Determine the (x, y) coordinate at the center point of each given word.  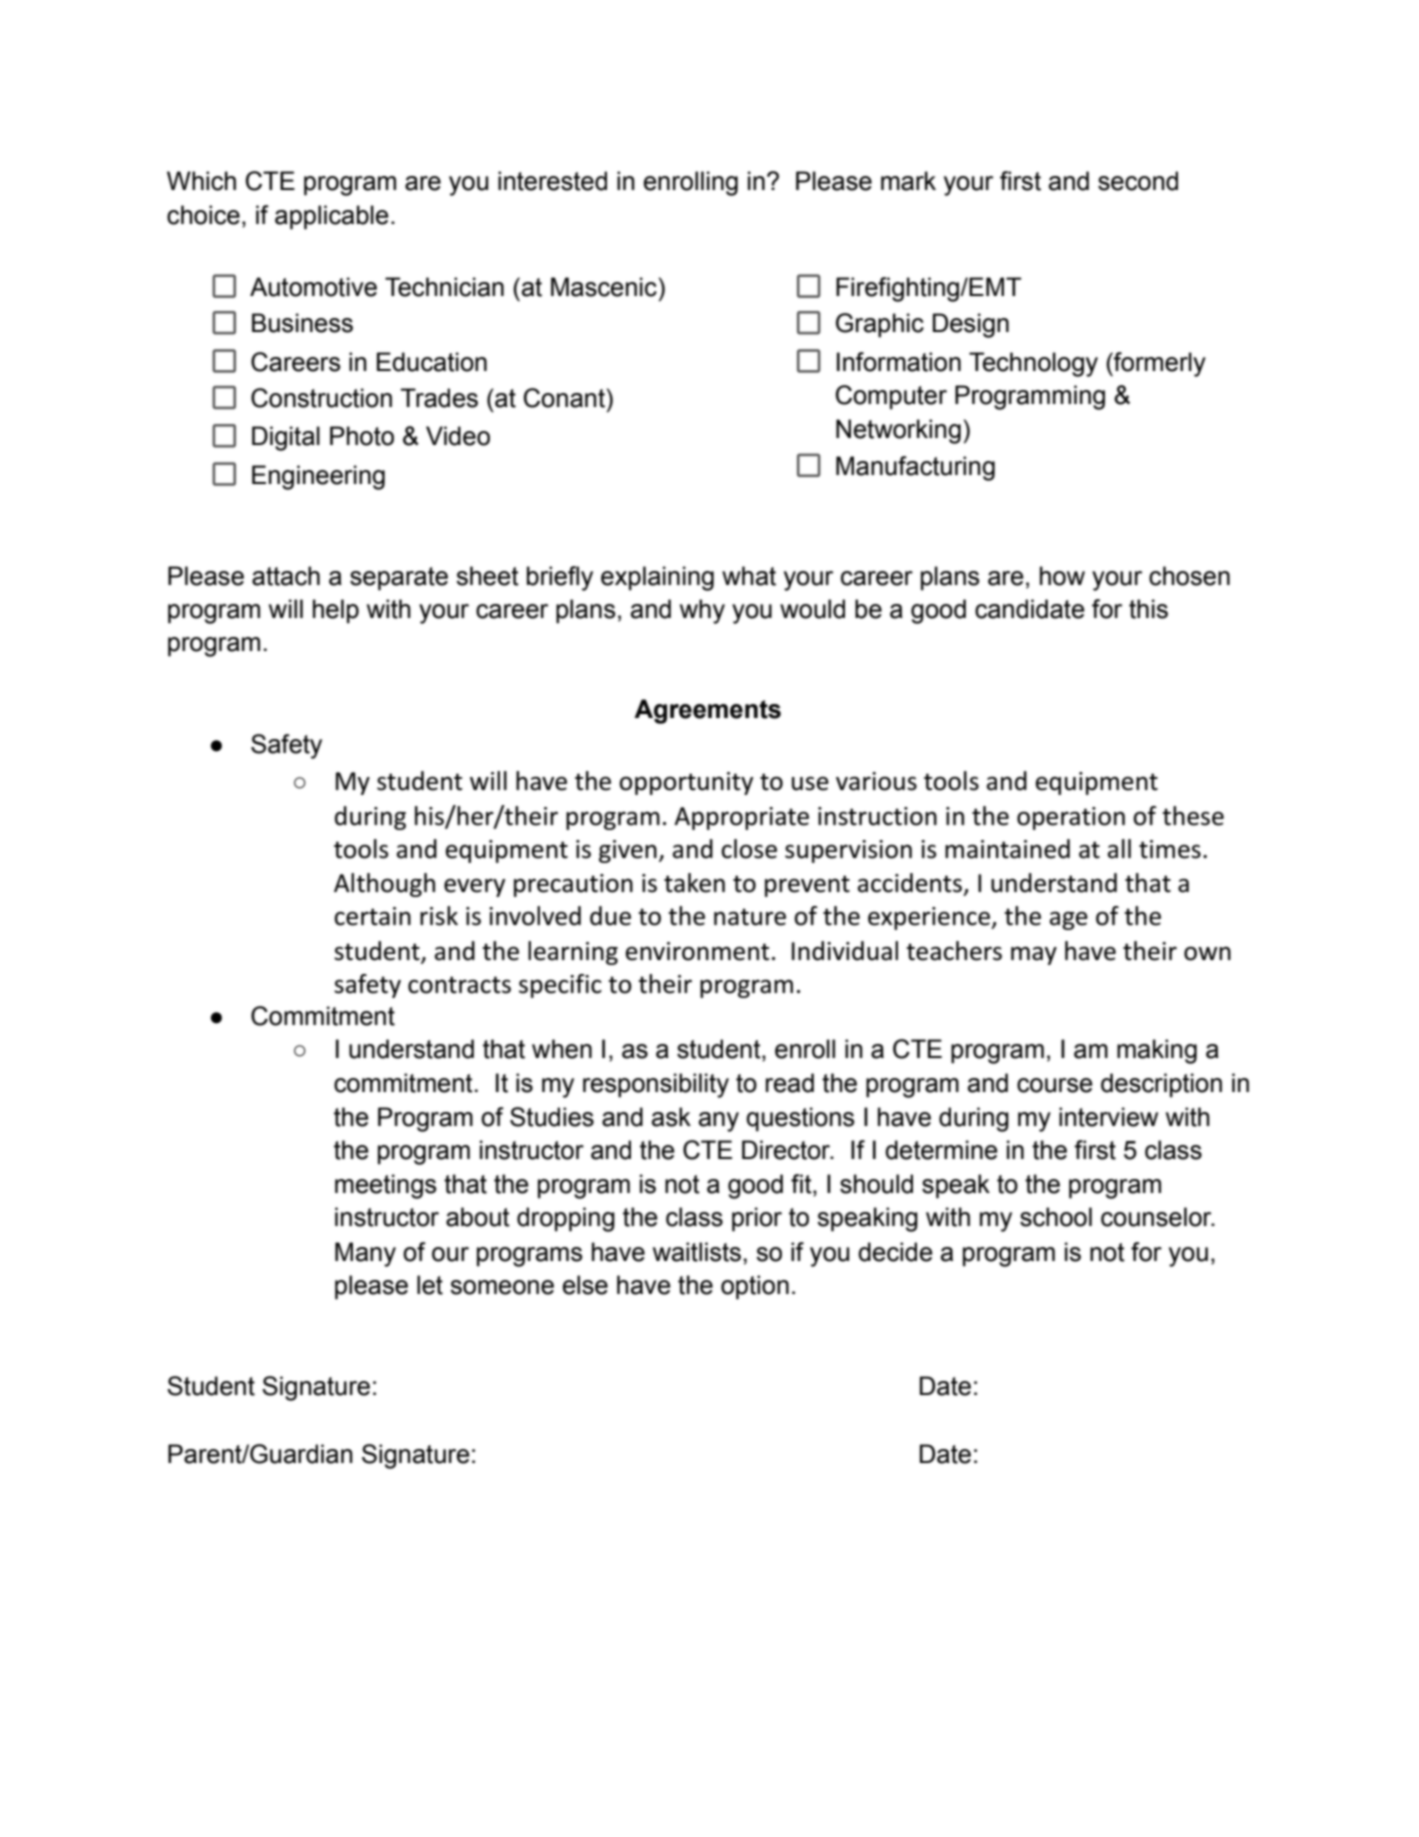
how (1062, 576)
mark (908, 181)
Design (971, 325)
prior (757, 1219)
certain (372, 916)
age (1069, 921)
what (749, 576)
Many (365, 1254)
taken (694, 883)
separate (399, 579)
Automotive (313, 287)
